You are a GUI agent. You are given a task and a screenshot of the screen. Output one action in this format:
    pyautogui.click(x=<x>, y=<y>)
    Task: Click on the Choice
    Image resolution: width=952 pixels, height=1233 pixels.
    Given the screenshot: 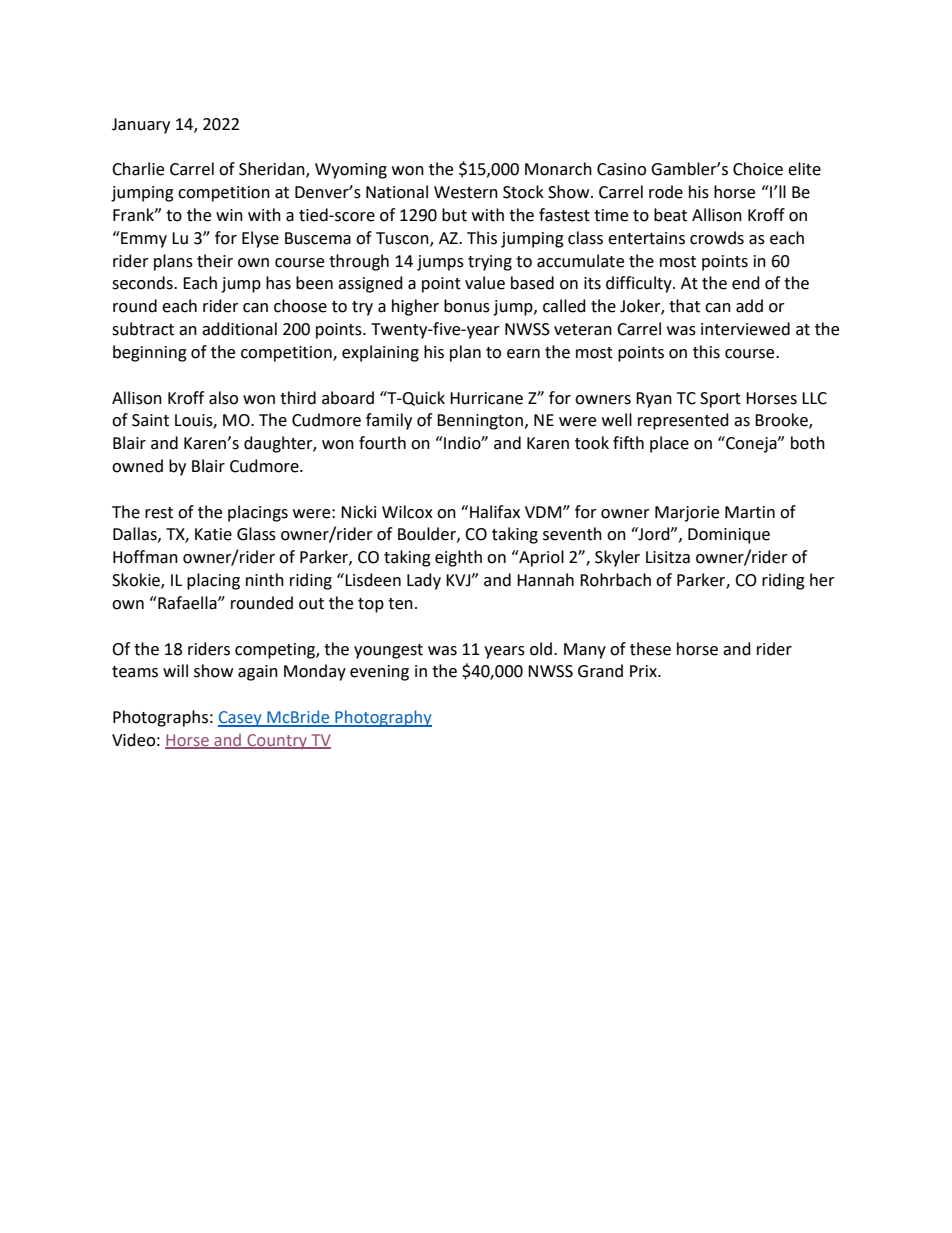 What is the action you would take?
    pyautogui.click(x=758, y=169)
